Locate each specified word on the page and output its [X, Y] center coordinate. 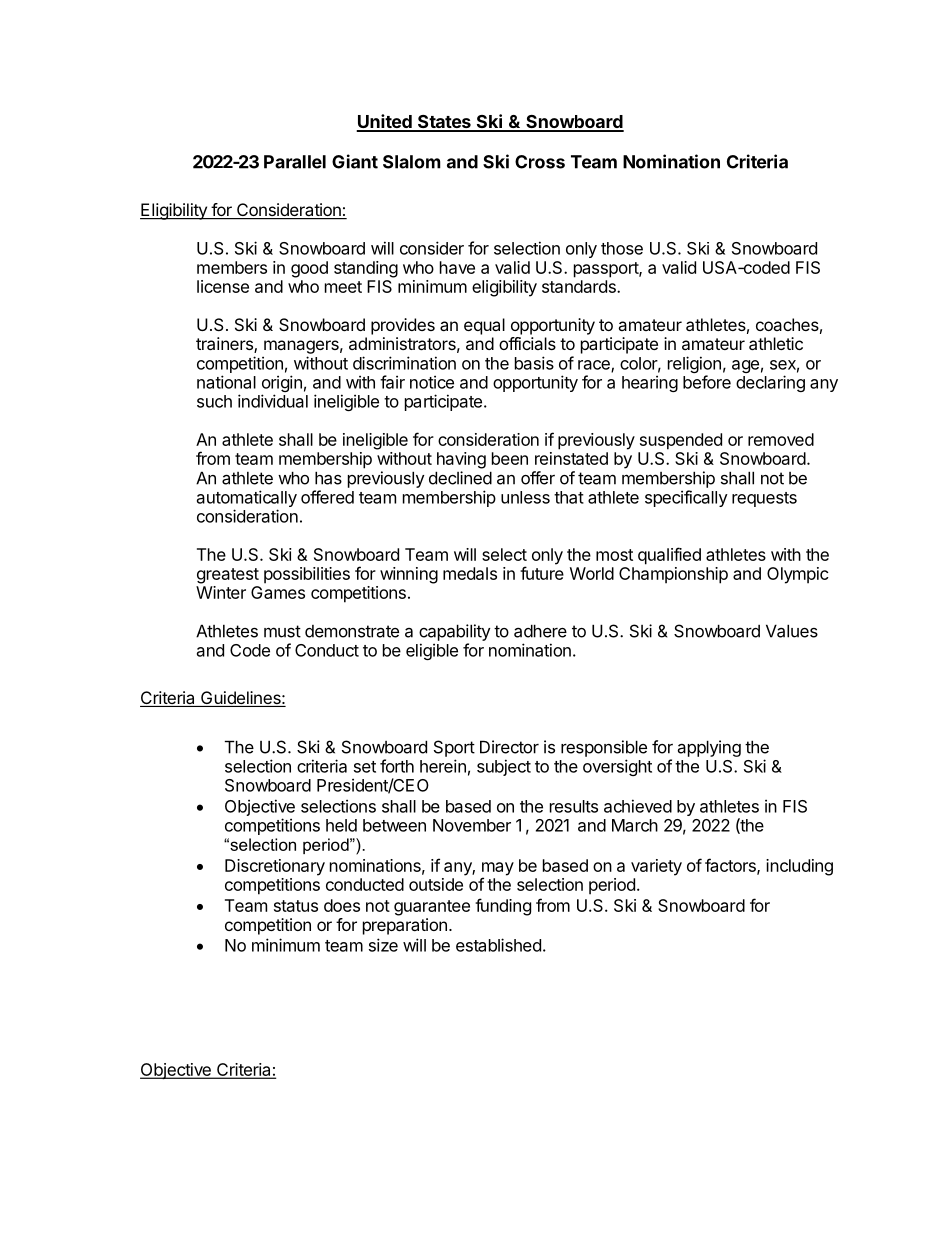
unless [525, 497]
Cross [540, 162]
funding [503, 907]
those [622, 248]
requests [764, 499]
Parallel [295, 162]
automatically [247, 500]
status [296, 906]
